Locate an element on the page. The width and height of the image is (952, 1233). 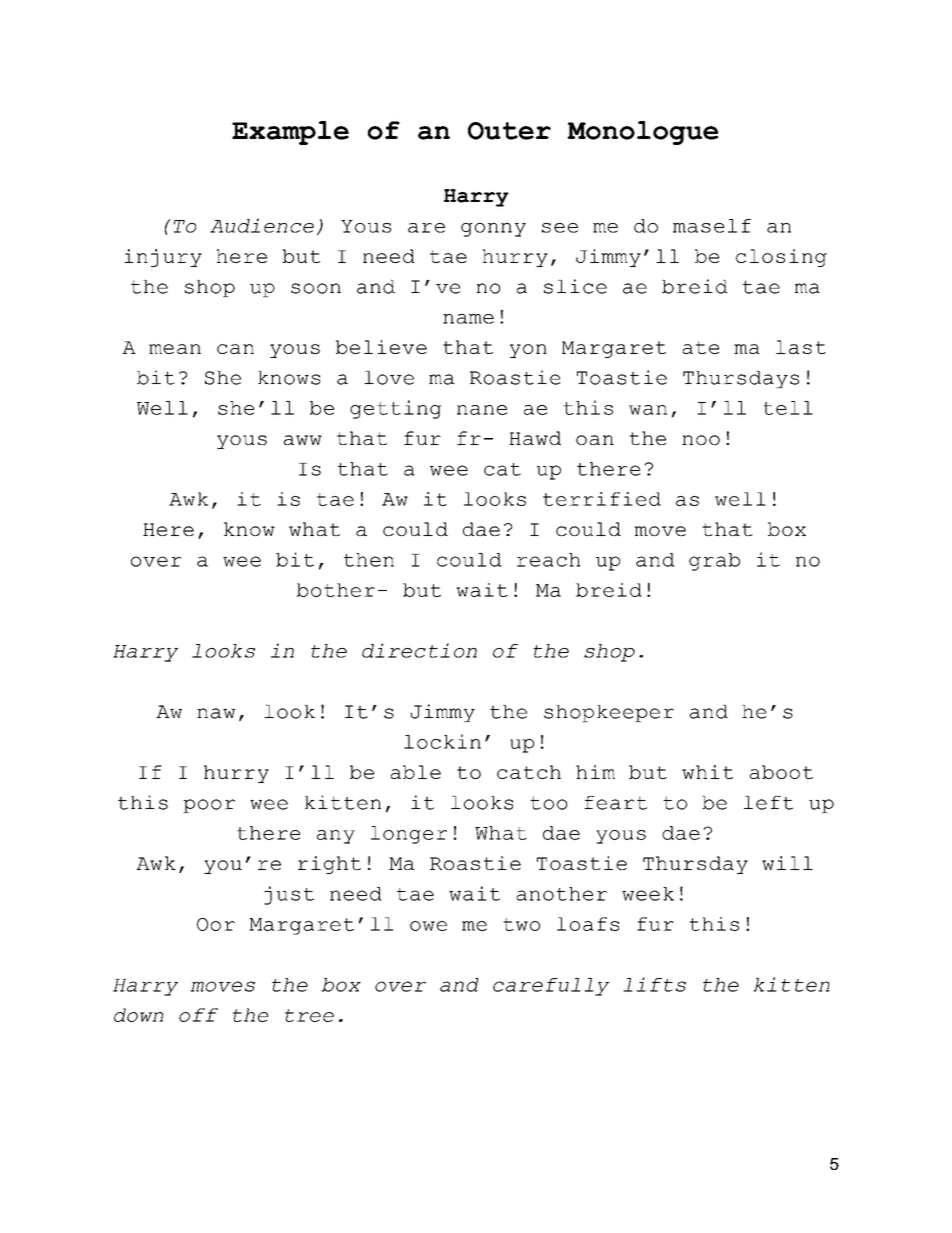
off is located at coordinates (198, 1015).
